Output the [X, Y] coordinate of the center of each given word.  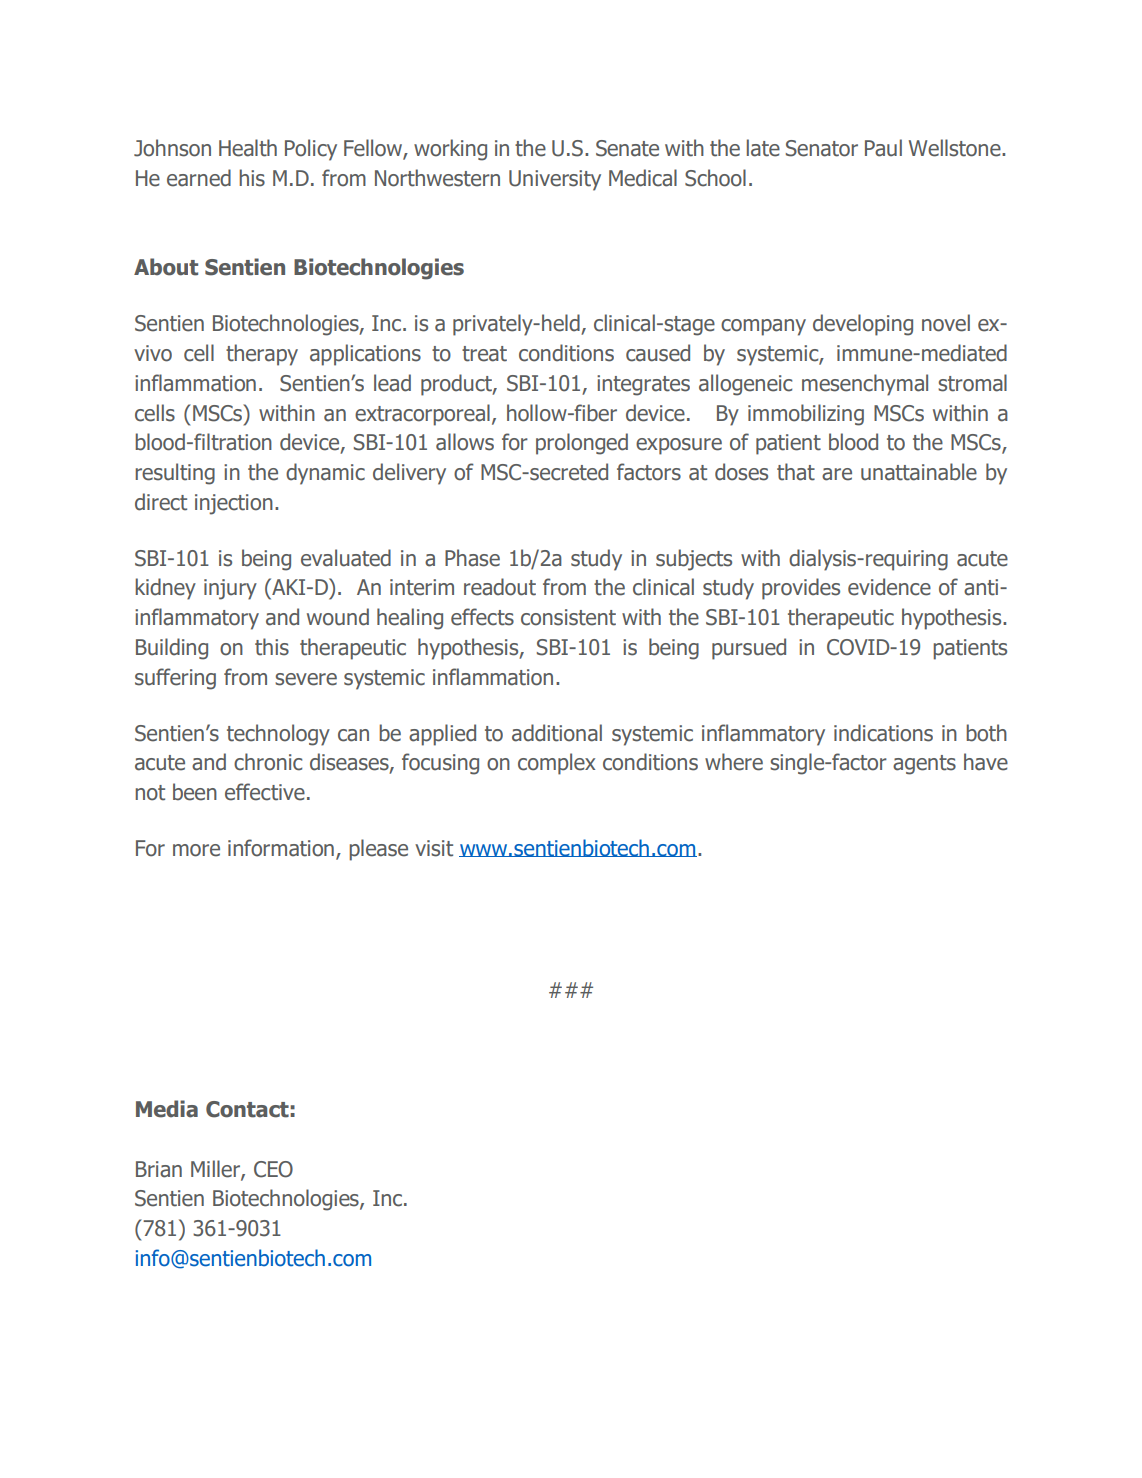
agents [924, 765]
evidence [889, 587]
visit [434, 848]
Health [248, 148]
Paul [883, 148]
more [196, 850]
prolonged [582, 444]
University [555, 180]
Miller [216, 1169]
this [272, 647]
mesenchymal [865, 385]
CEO [273, 1169]
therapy [262, 355]
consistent [568, 617]
